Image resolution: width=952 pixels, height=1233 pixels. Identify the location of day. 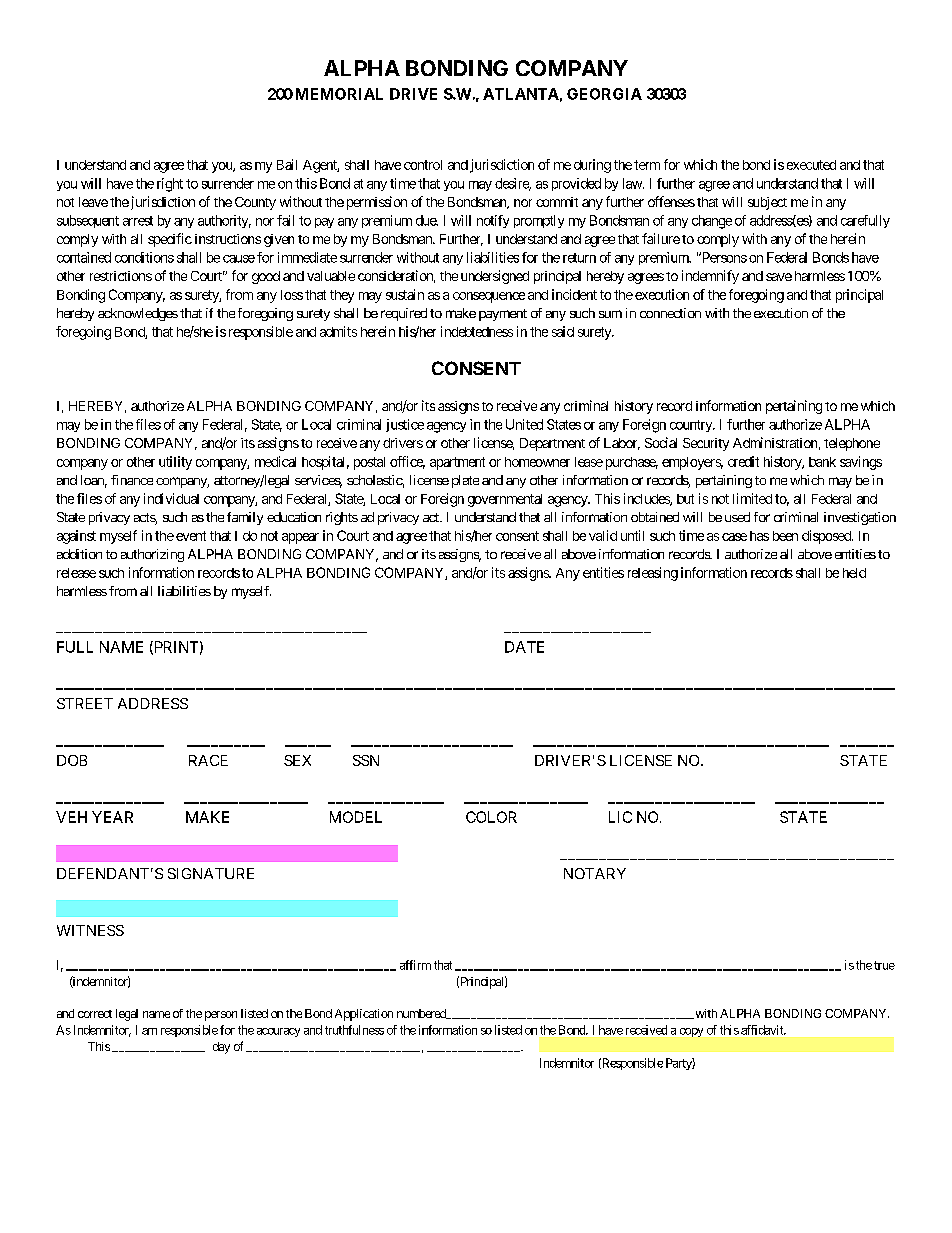
(221, 1048).
